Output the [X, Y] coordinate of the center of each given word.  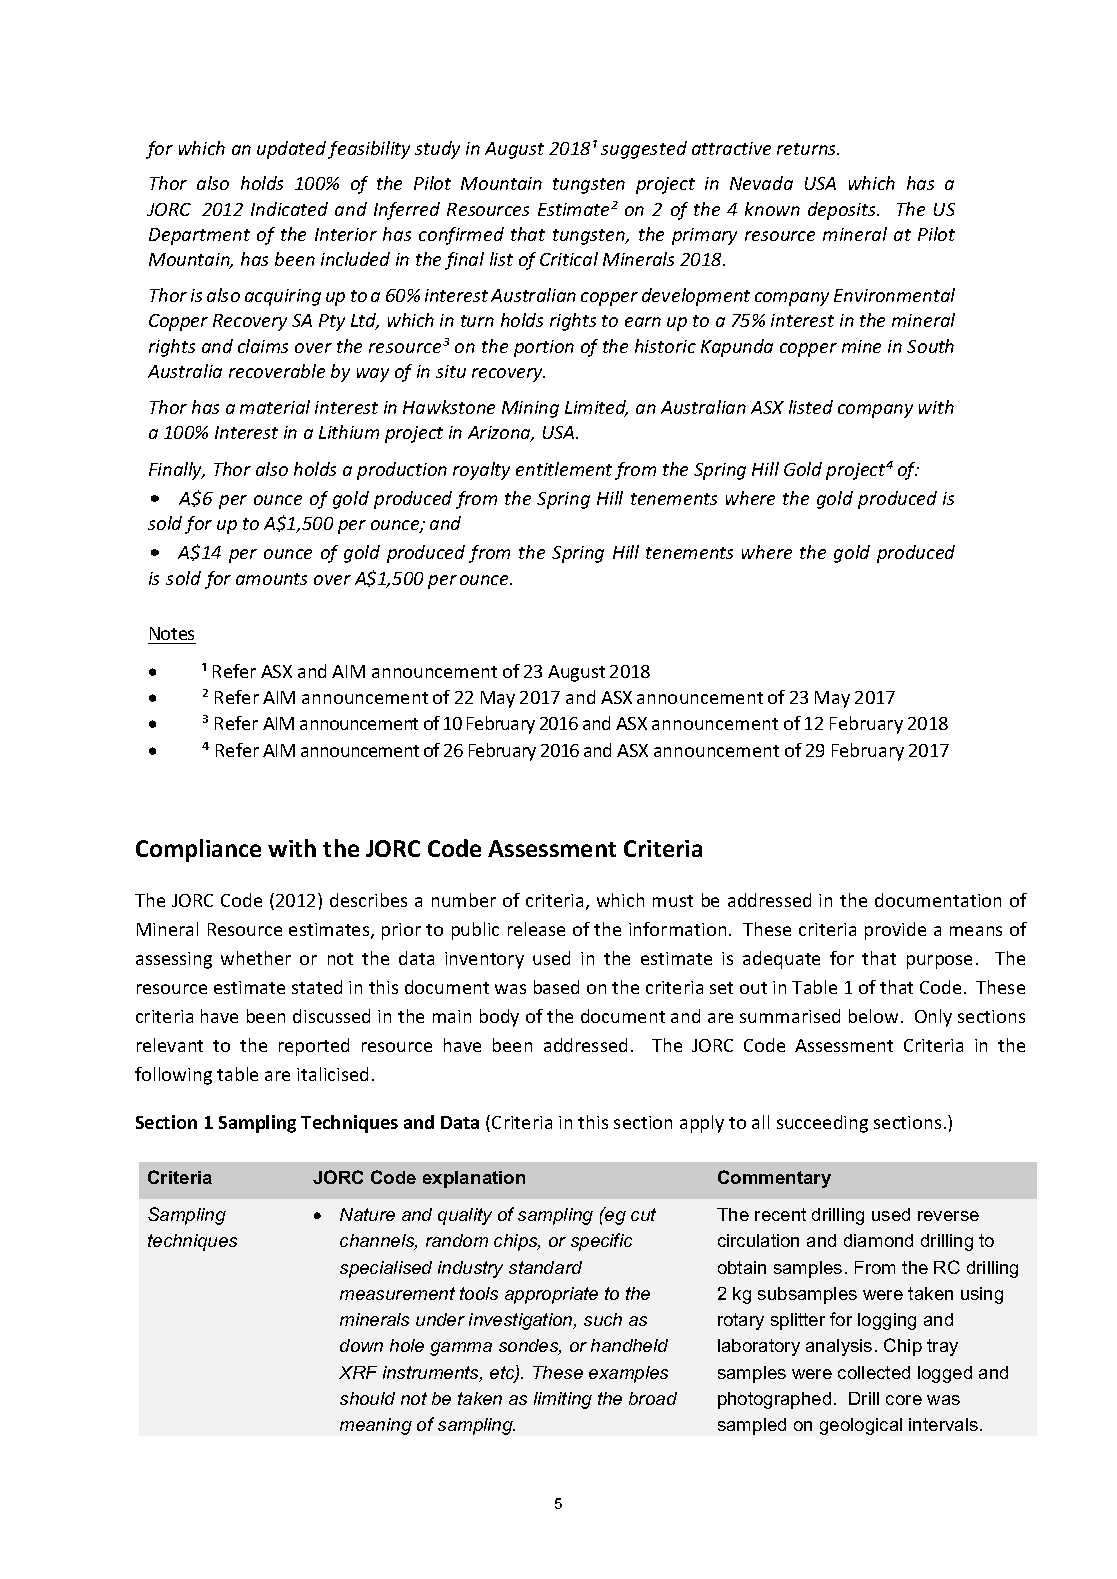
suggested [644, 150]
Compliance [198, 850]
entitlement [564, 469]
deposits [843, 211]
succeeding [822, 1124]
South [930, 346]
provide [895, 931]
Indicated [289, 209]
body [499, 1018]
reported [314, 1047]
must [673, 901]
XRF [358, 1372]
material [275, 407]
